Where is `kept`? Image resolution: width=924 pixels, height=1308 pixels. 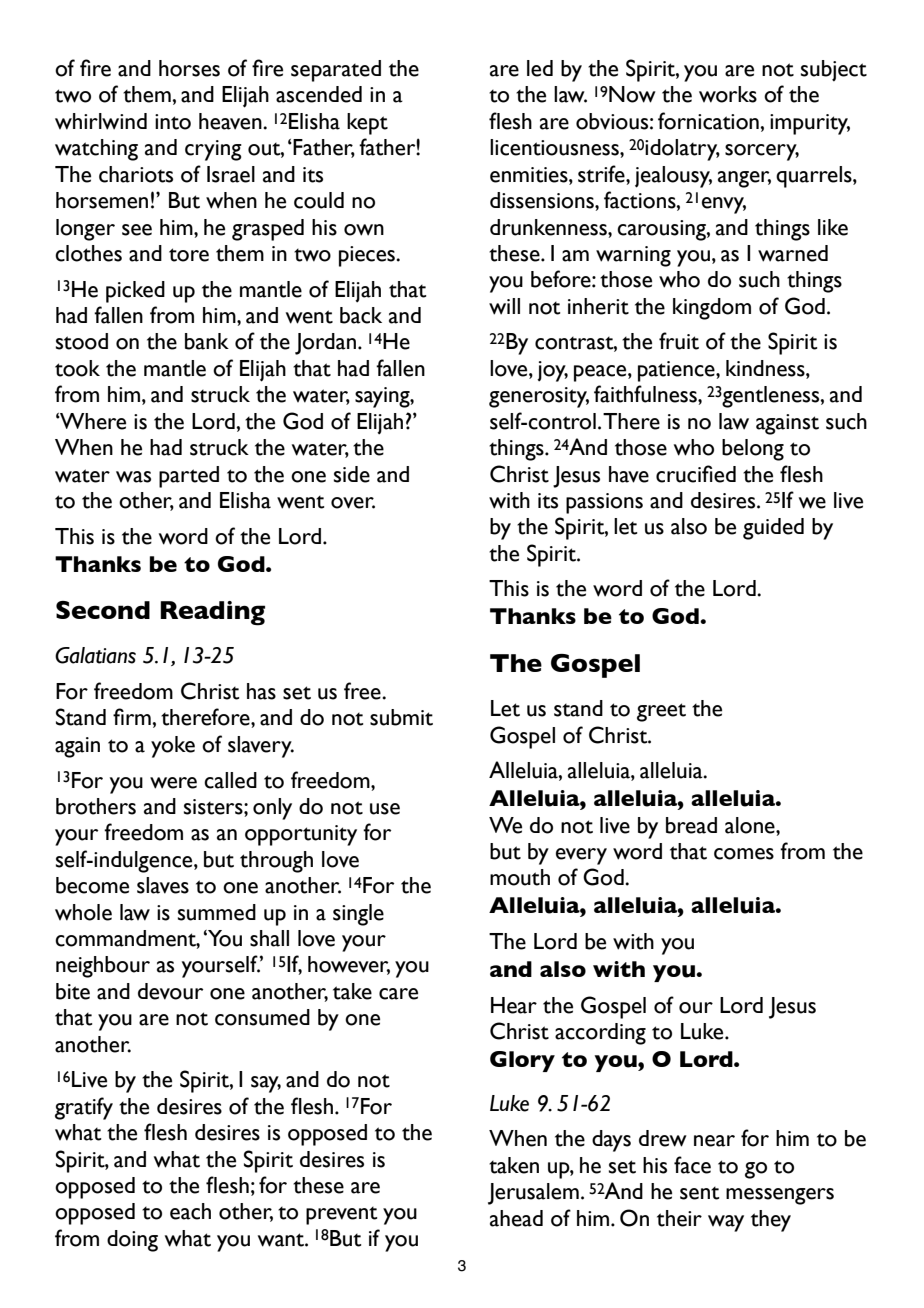 kept is located at coordinates (367, 124).
